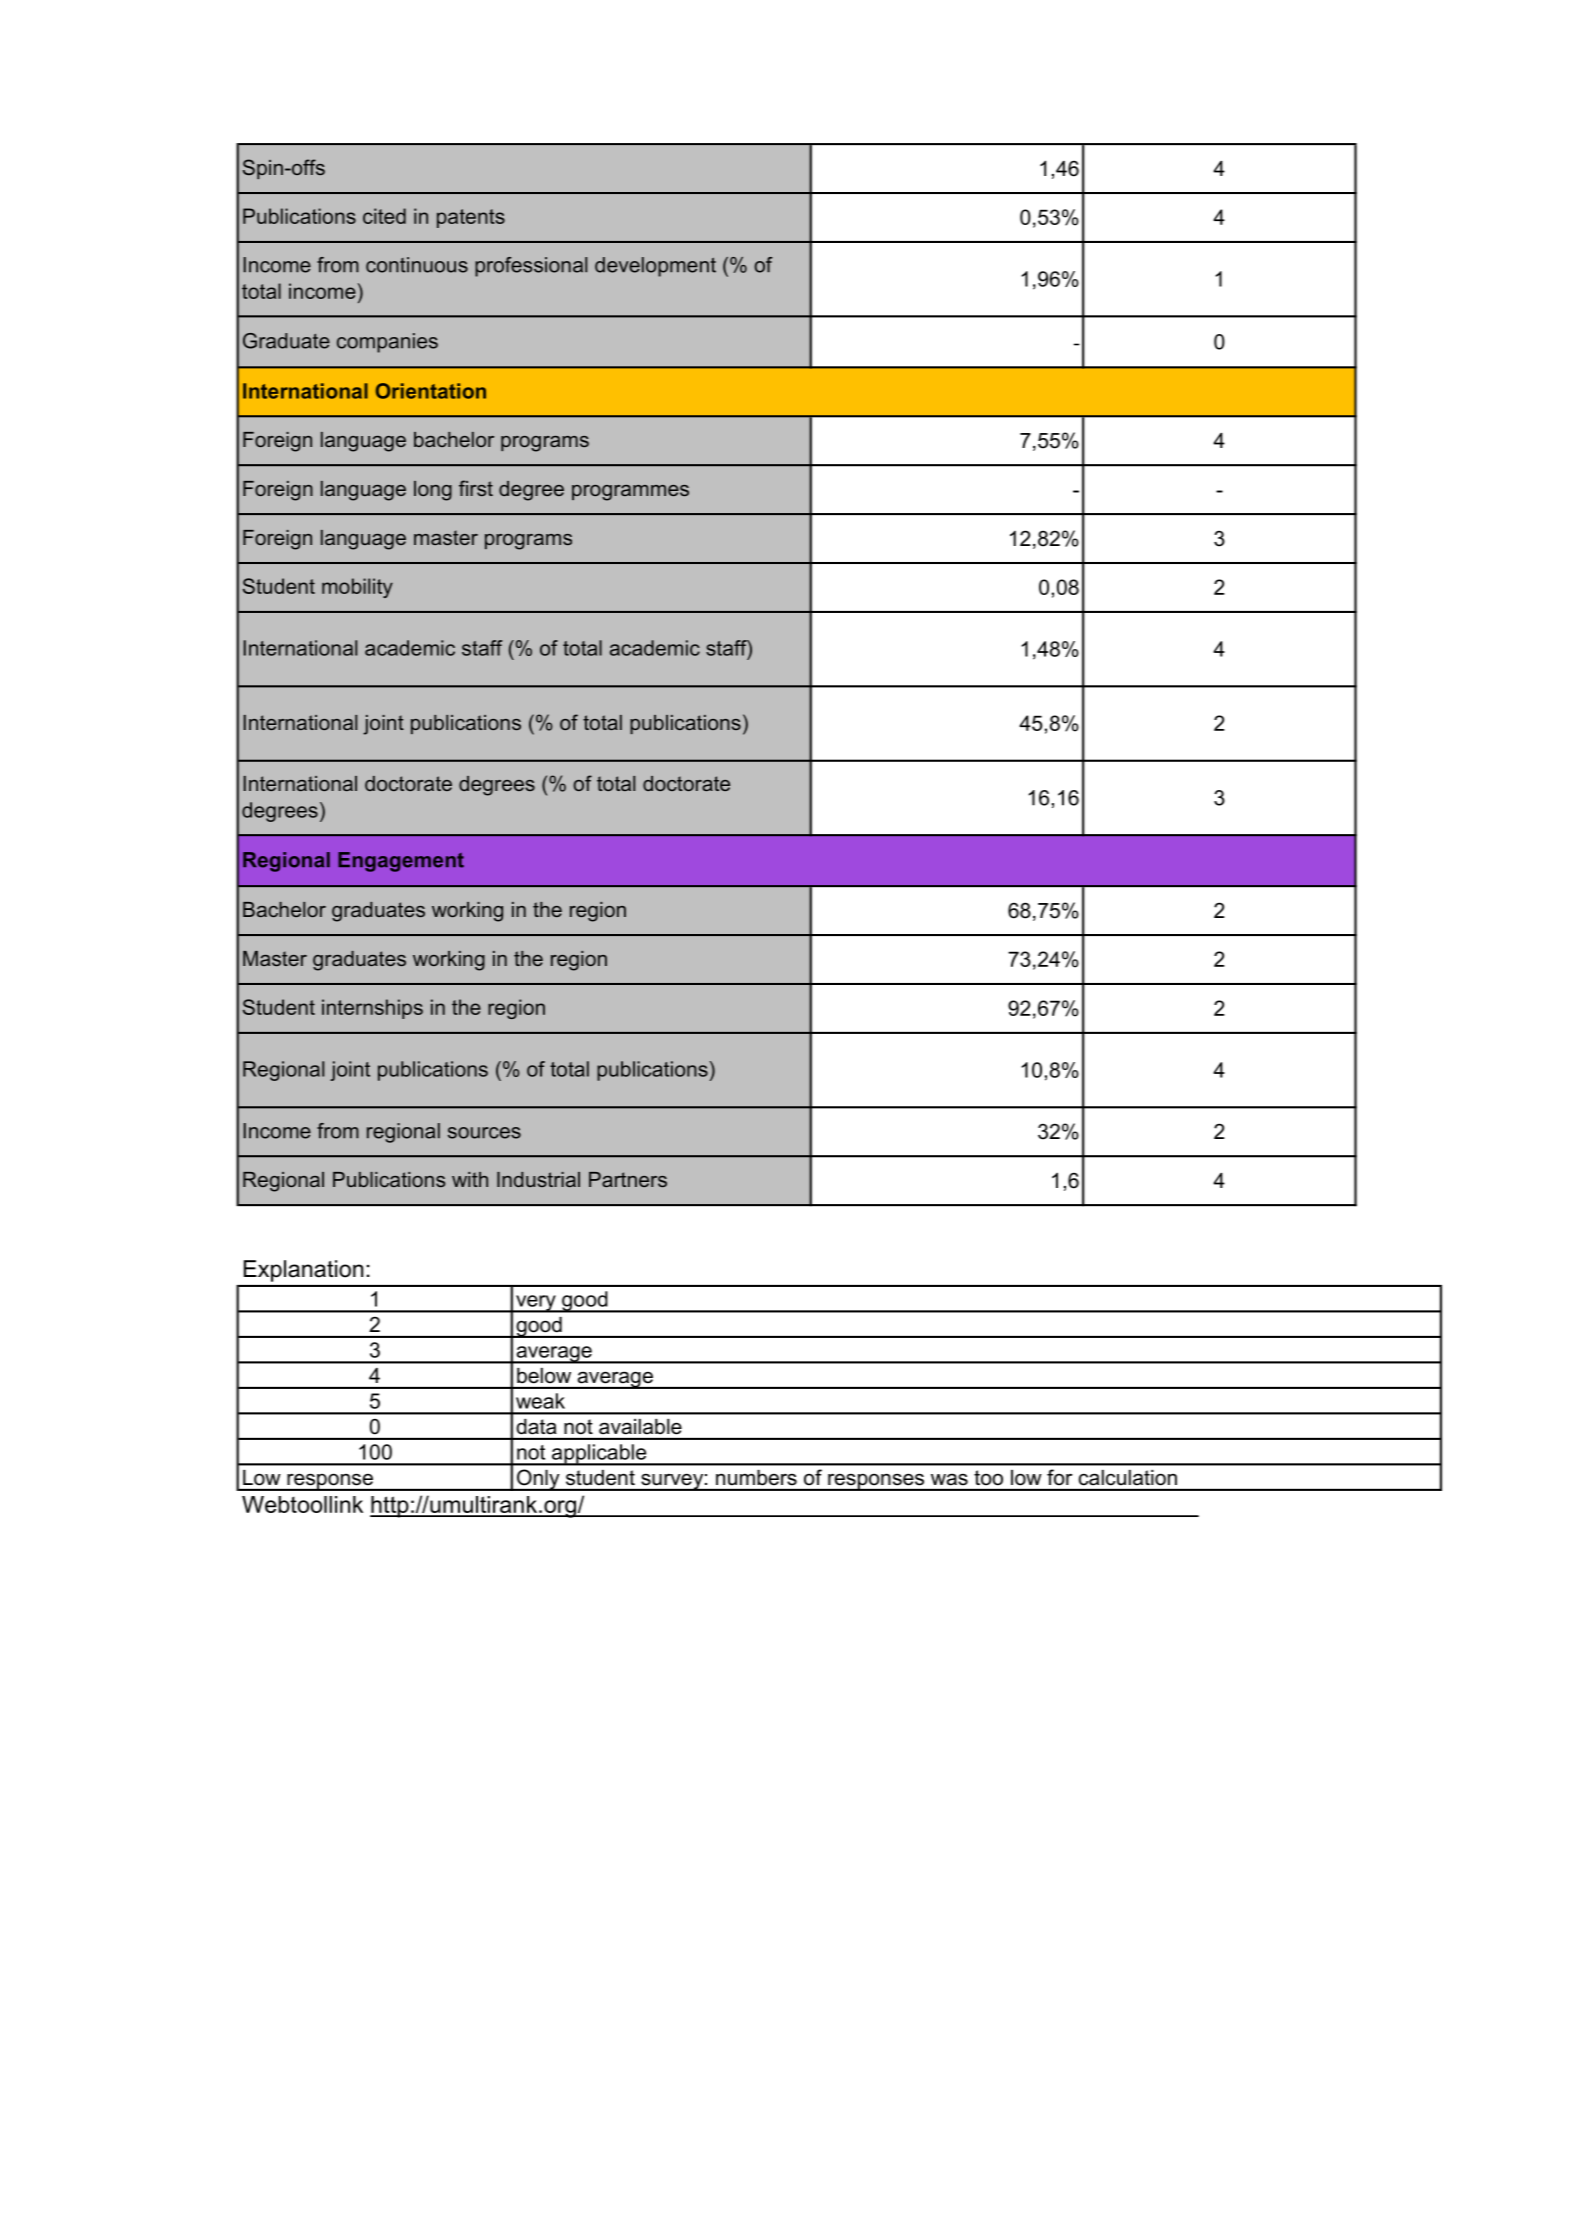 The height and width of the image is (2236, 1581). I want to click on development, so click(655, 267).
